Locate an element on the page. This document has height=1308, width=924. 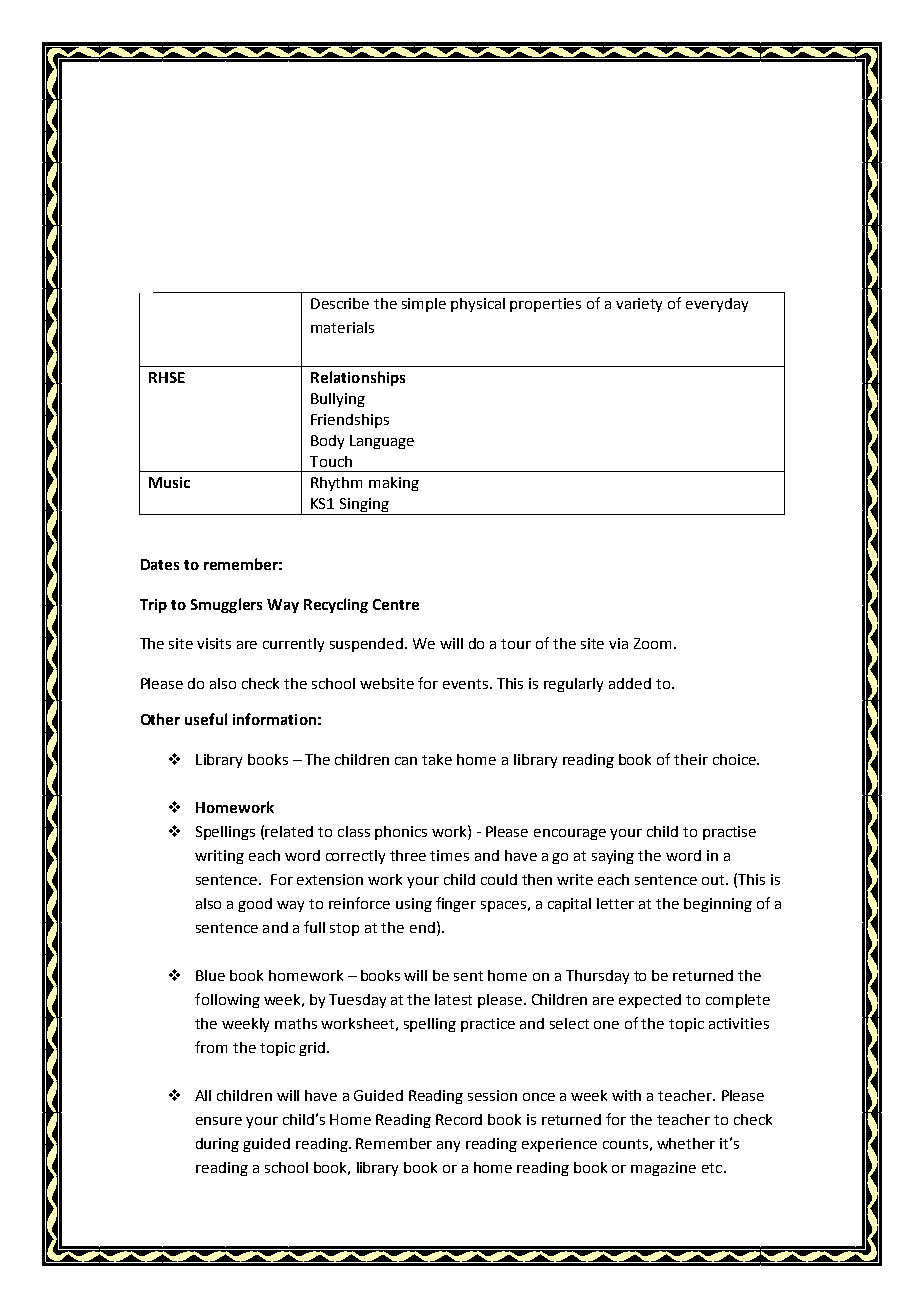
simple is located at coordinates (424, 305).
